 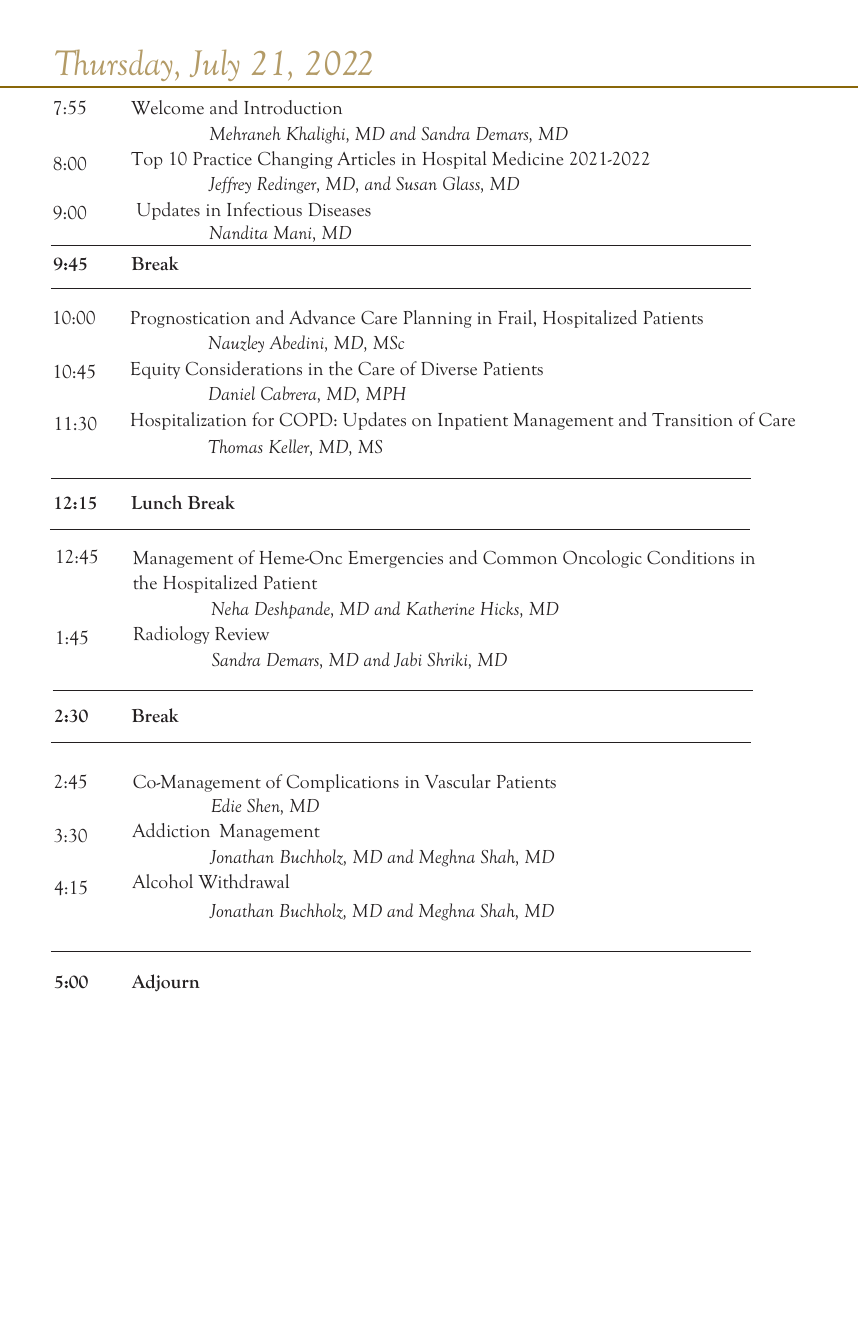 What do you see at coordinates (437, 319) in the screenshot?
I see `Planning` at bounding box center [437, 319].
